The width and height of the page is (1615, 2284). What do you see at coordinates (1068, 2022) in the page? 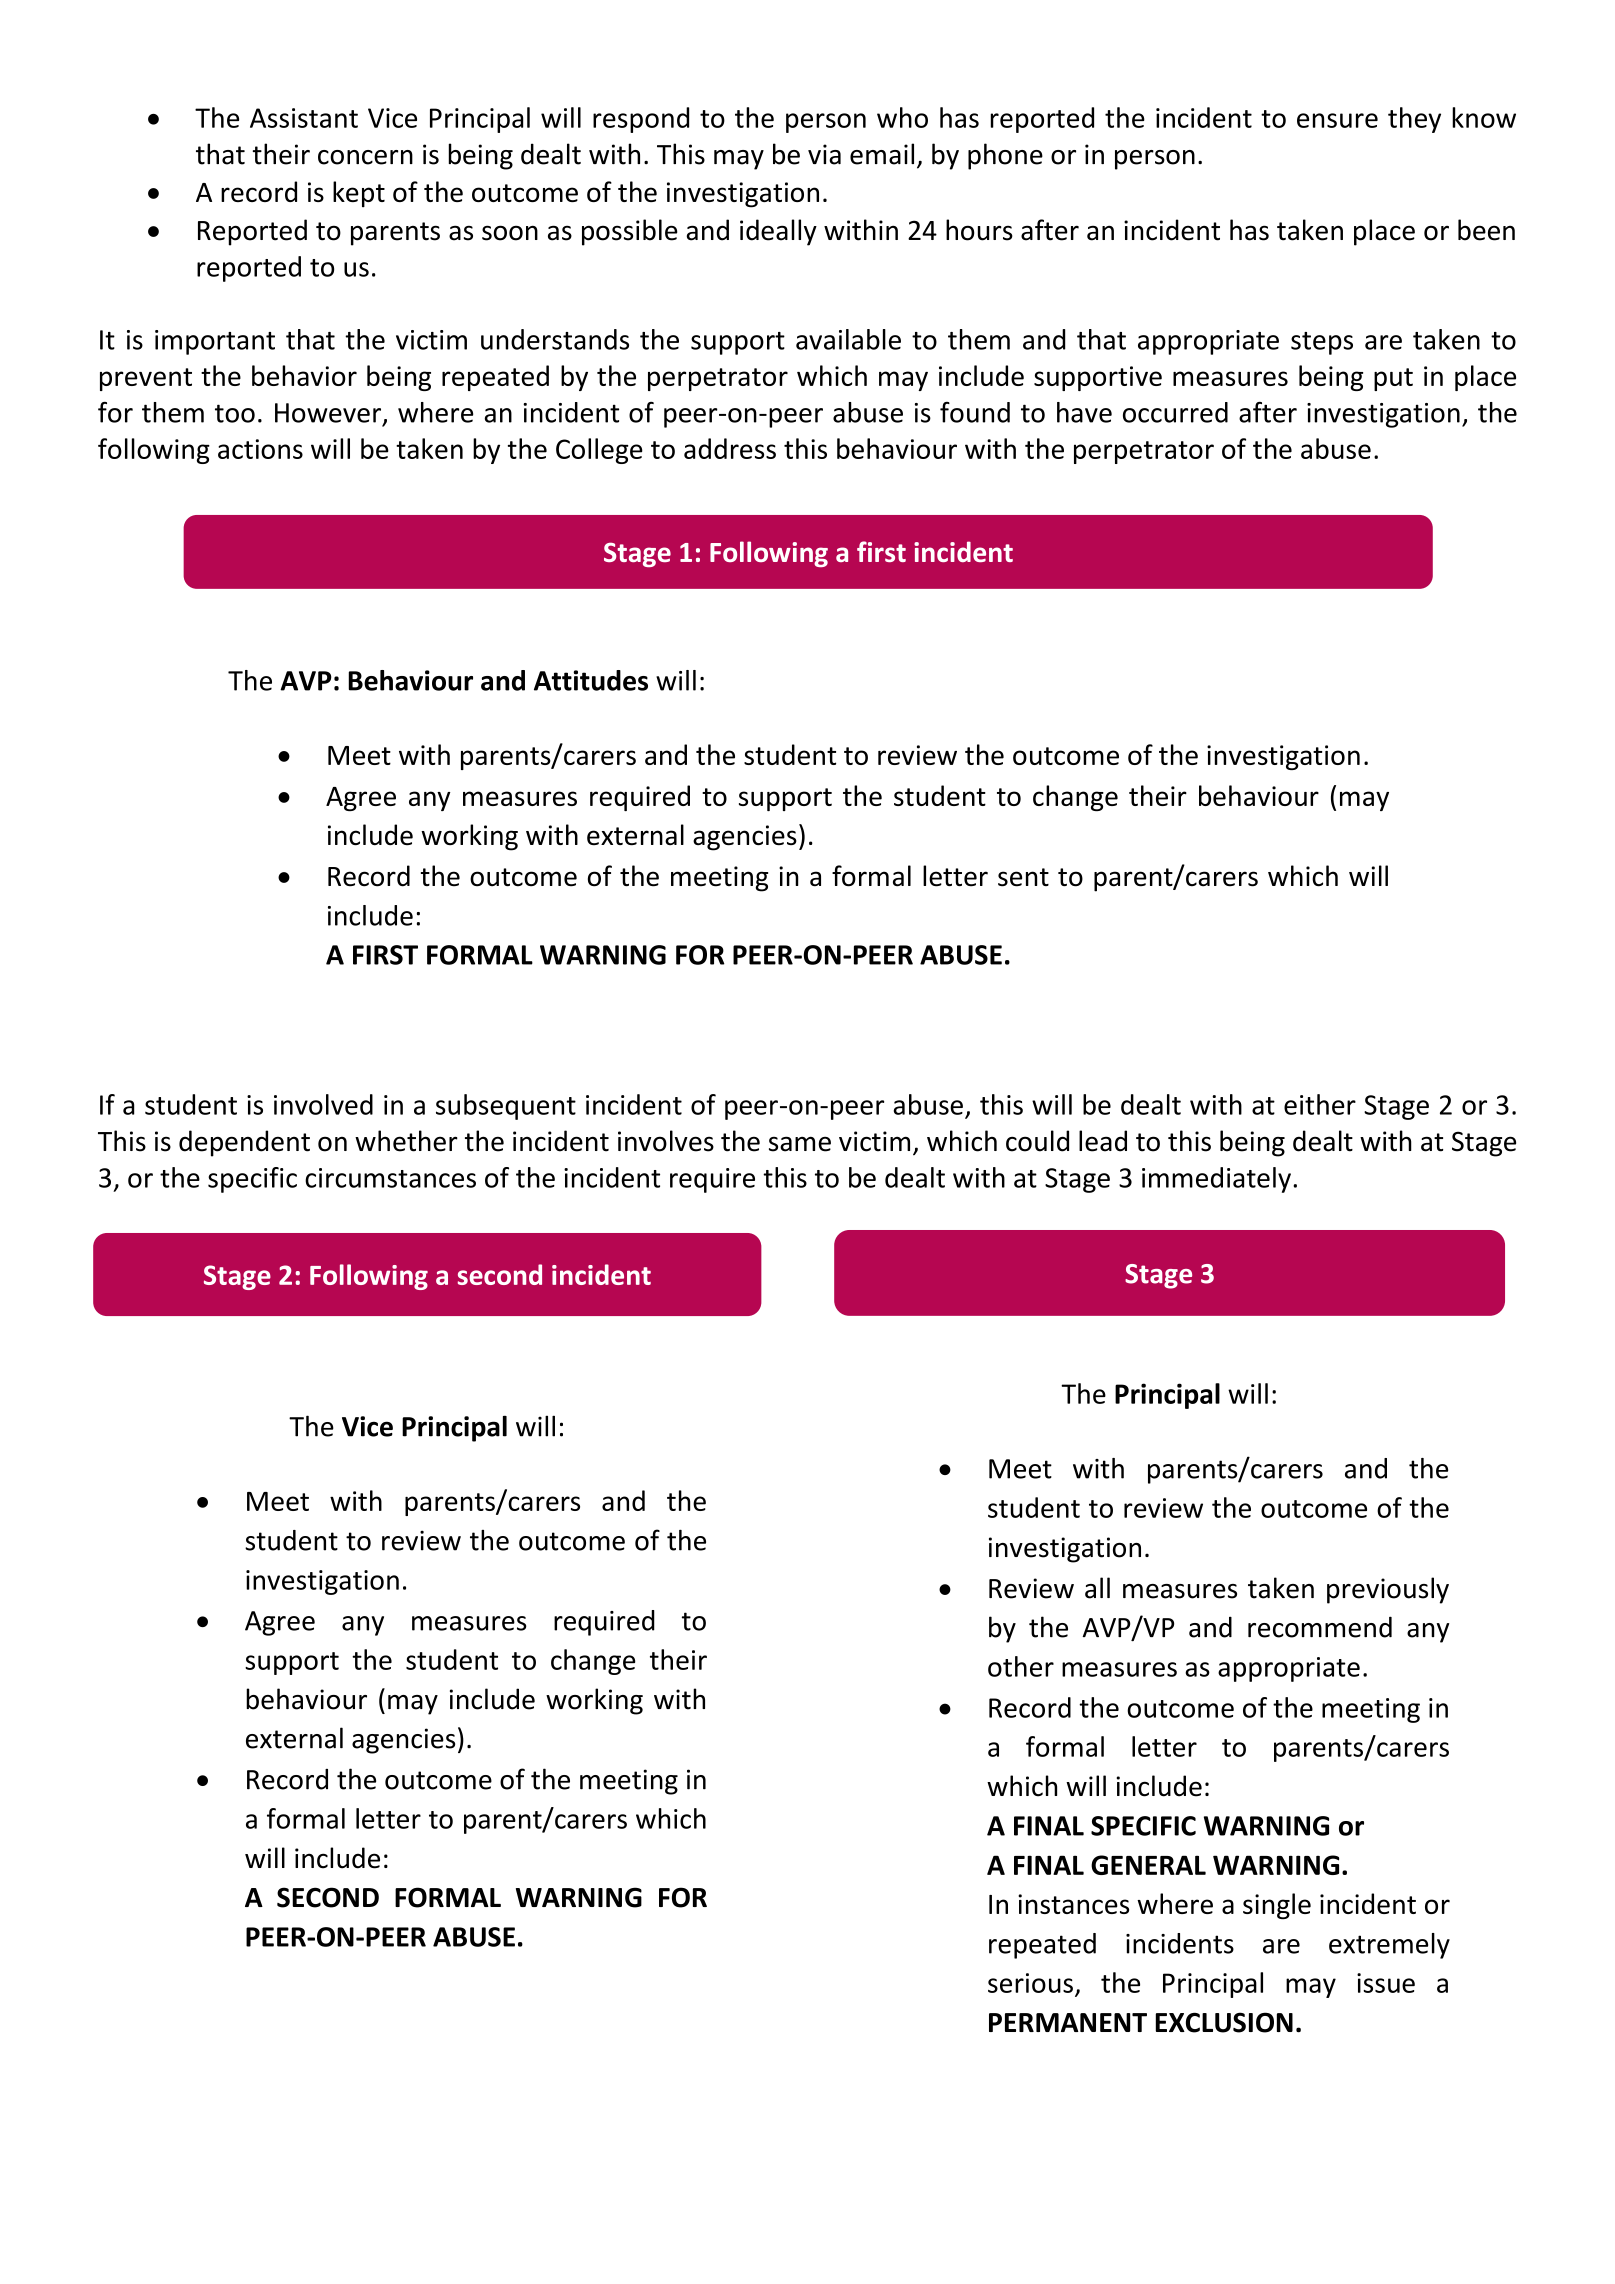
I see `PERMANENT` at bounding box center [1068, 2022].
